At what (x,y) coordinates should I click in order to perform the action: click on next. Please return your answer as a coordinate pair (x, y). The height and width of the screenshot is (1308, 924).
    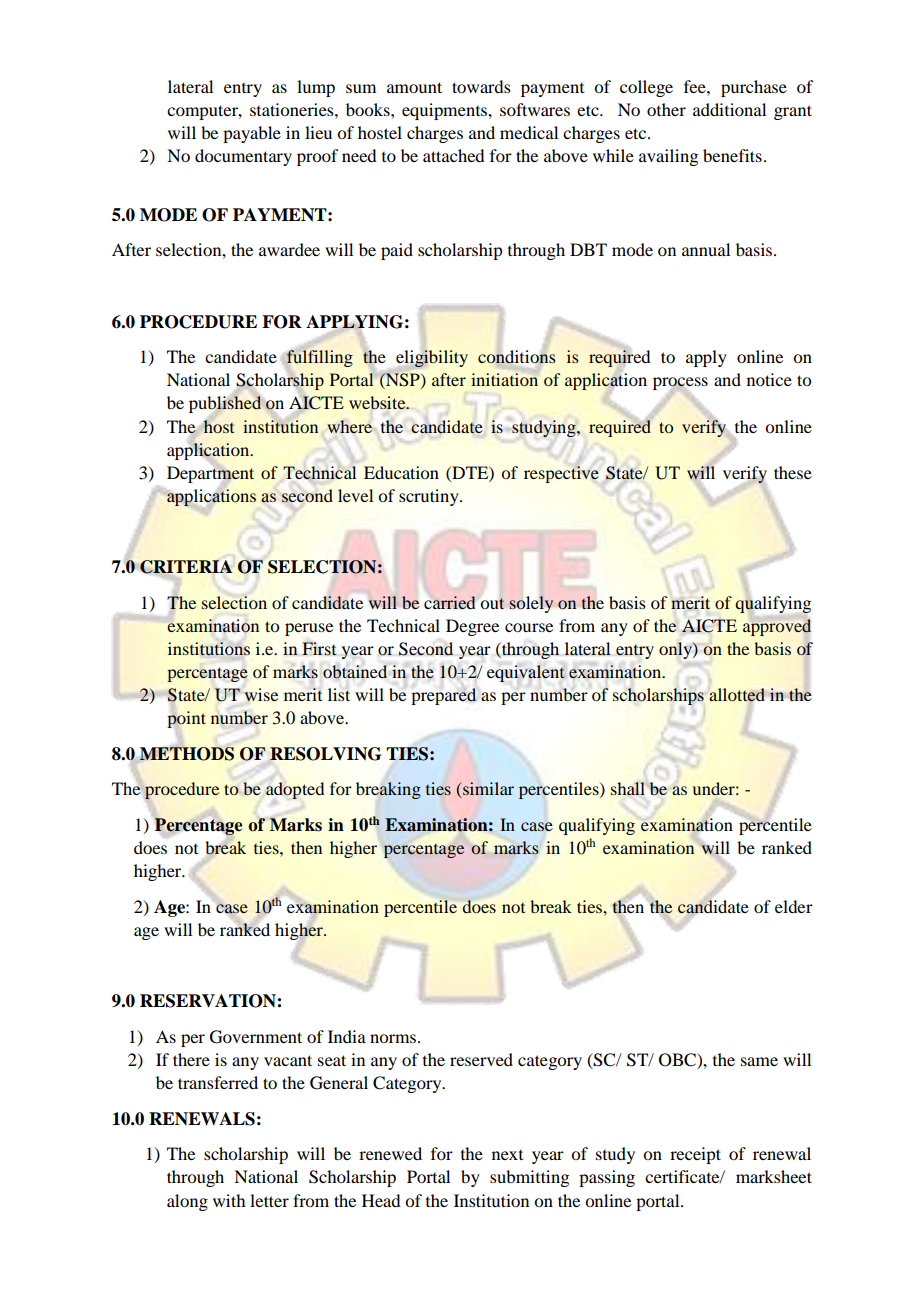
    Looking at the image, I should click on (507, 1155).
